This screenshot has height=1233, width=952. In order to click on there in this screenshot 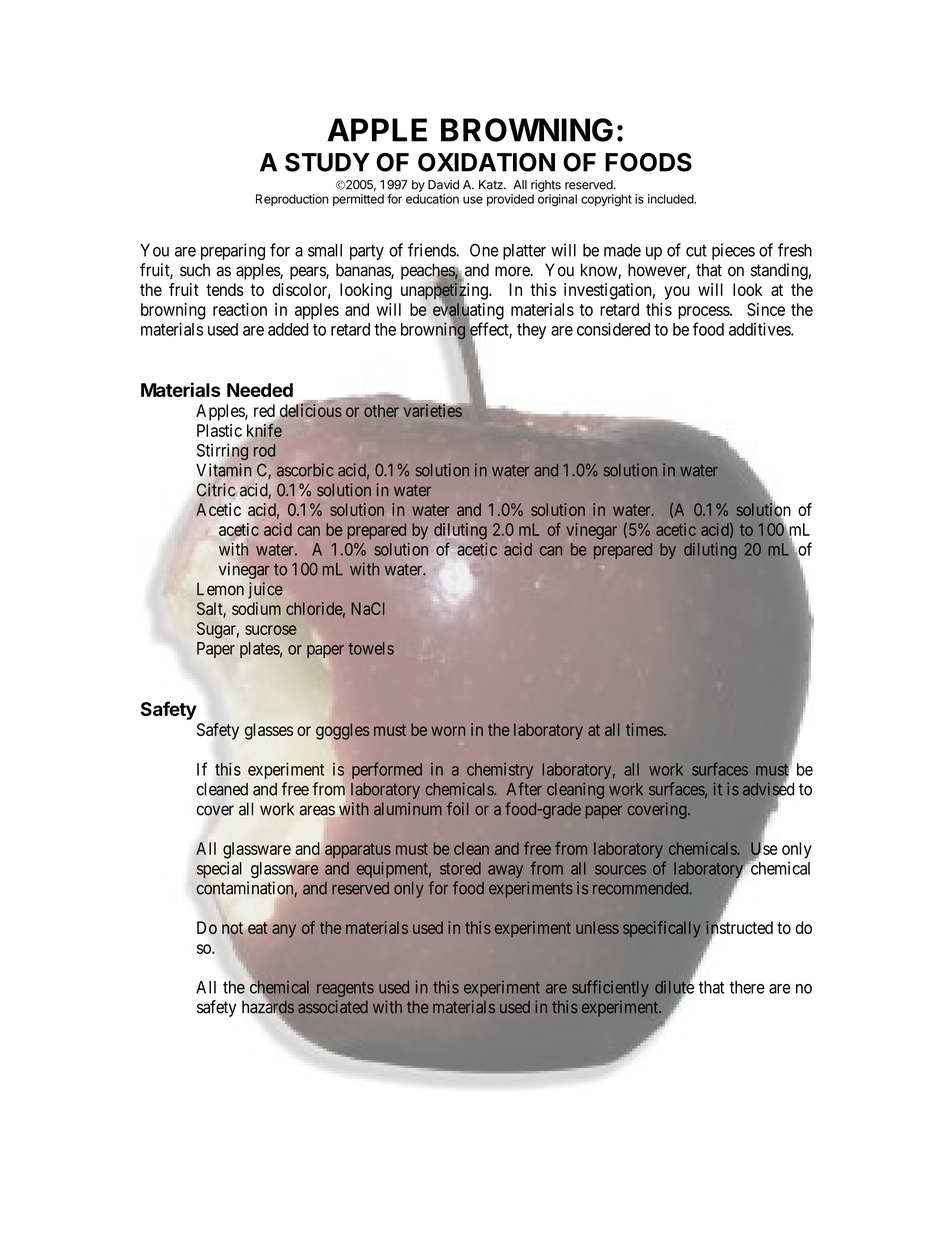, I will do `click(747, 987)`.
